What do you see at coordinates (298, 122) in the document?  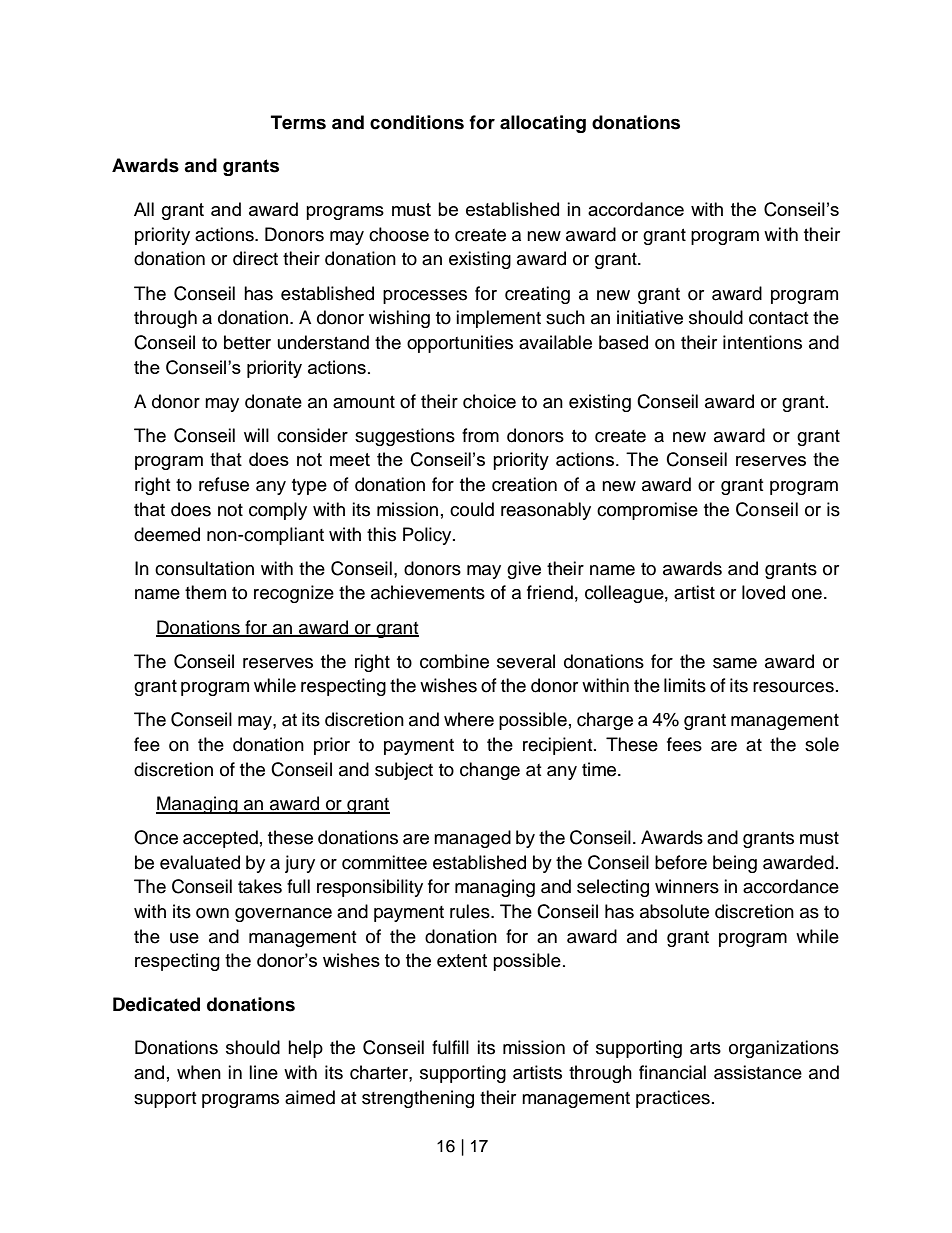 I see `Terms` at bounding box center [298, 122].
